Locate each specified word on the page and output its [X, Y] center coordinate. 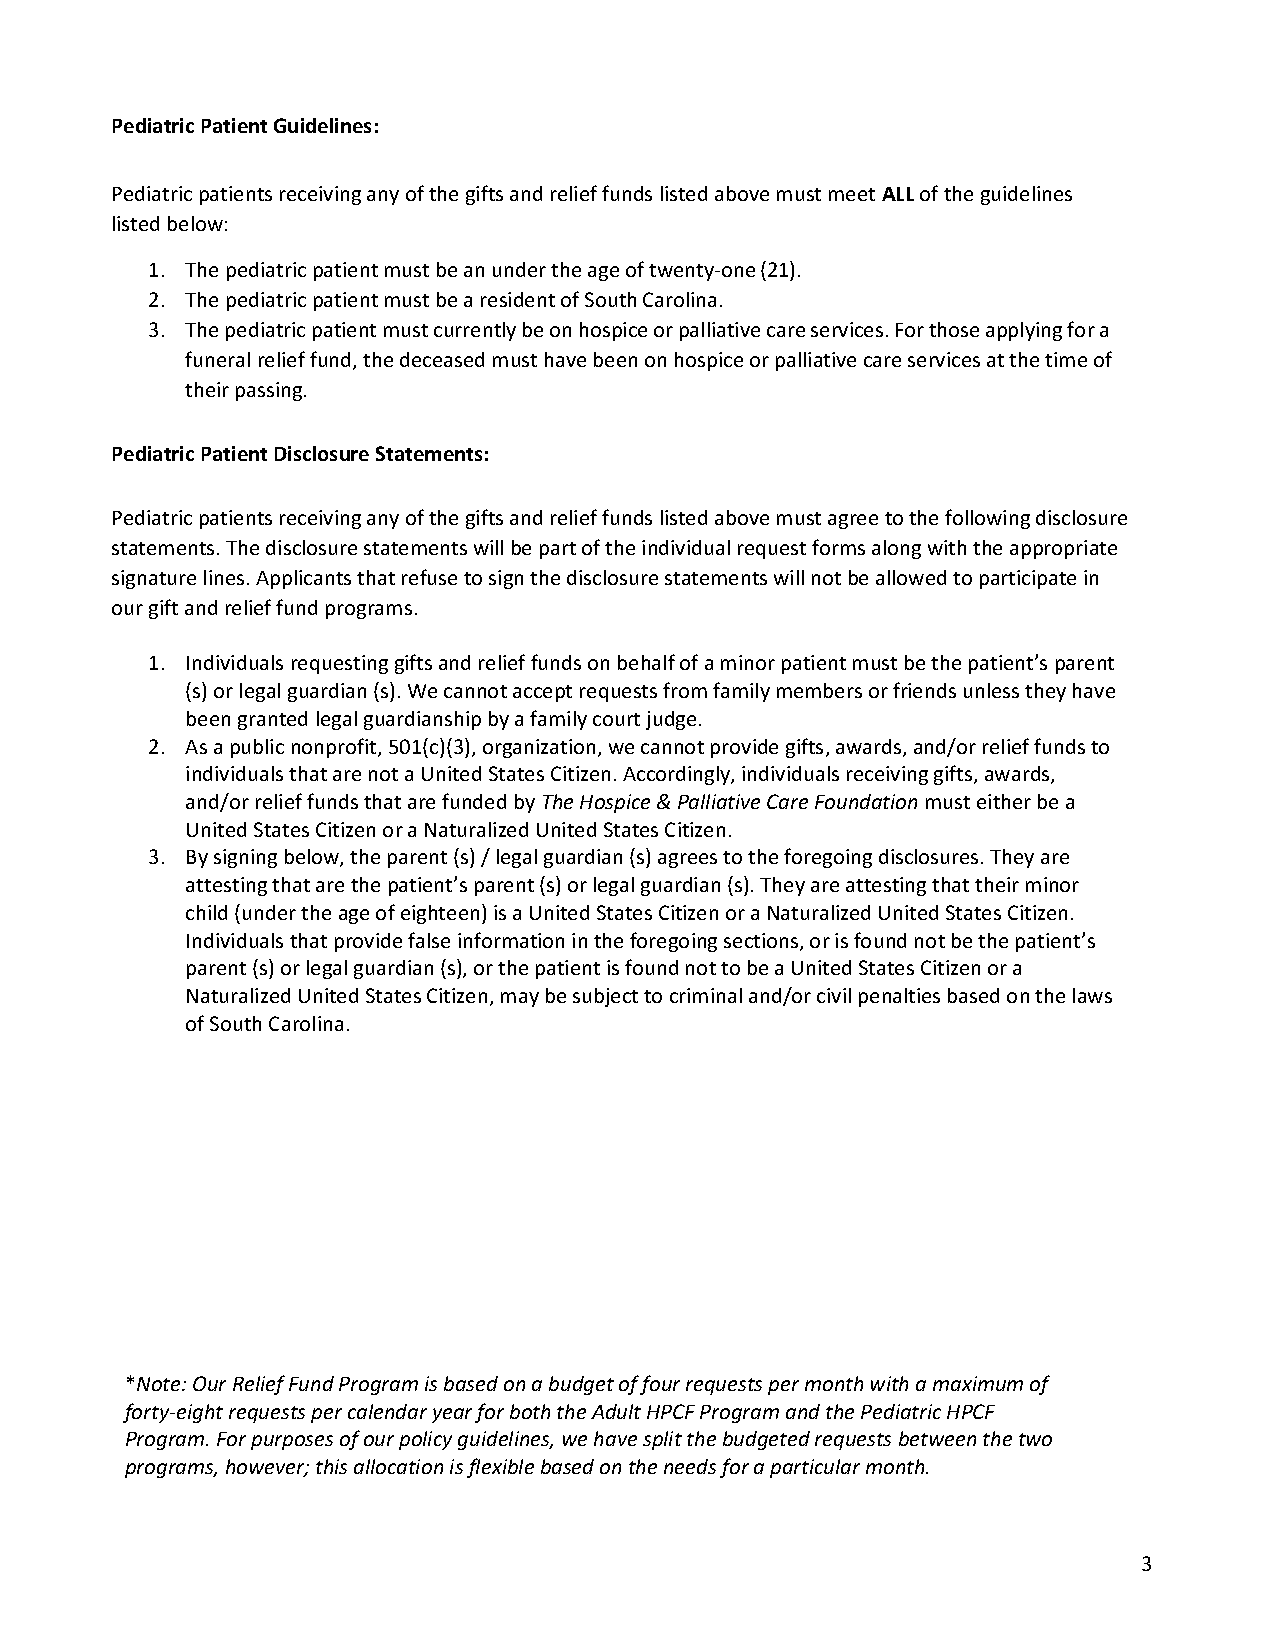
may [520, 999]
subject [605, 997]
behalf [646, 662]
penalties [899, 997]
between [937, 1438]
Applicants [303, 579]
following [987, 519]
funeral [217, 359]
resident [518, 299]
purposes [292, 1442]
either [1004, 801]
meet [852, 194]
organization [539, 748]
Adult [616, 1411]
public [257, 748]
